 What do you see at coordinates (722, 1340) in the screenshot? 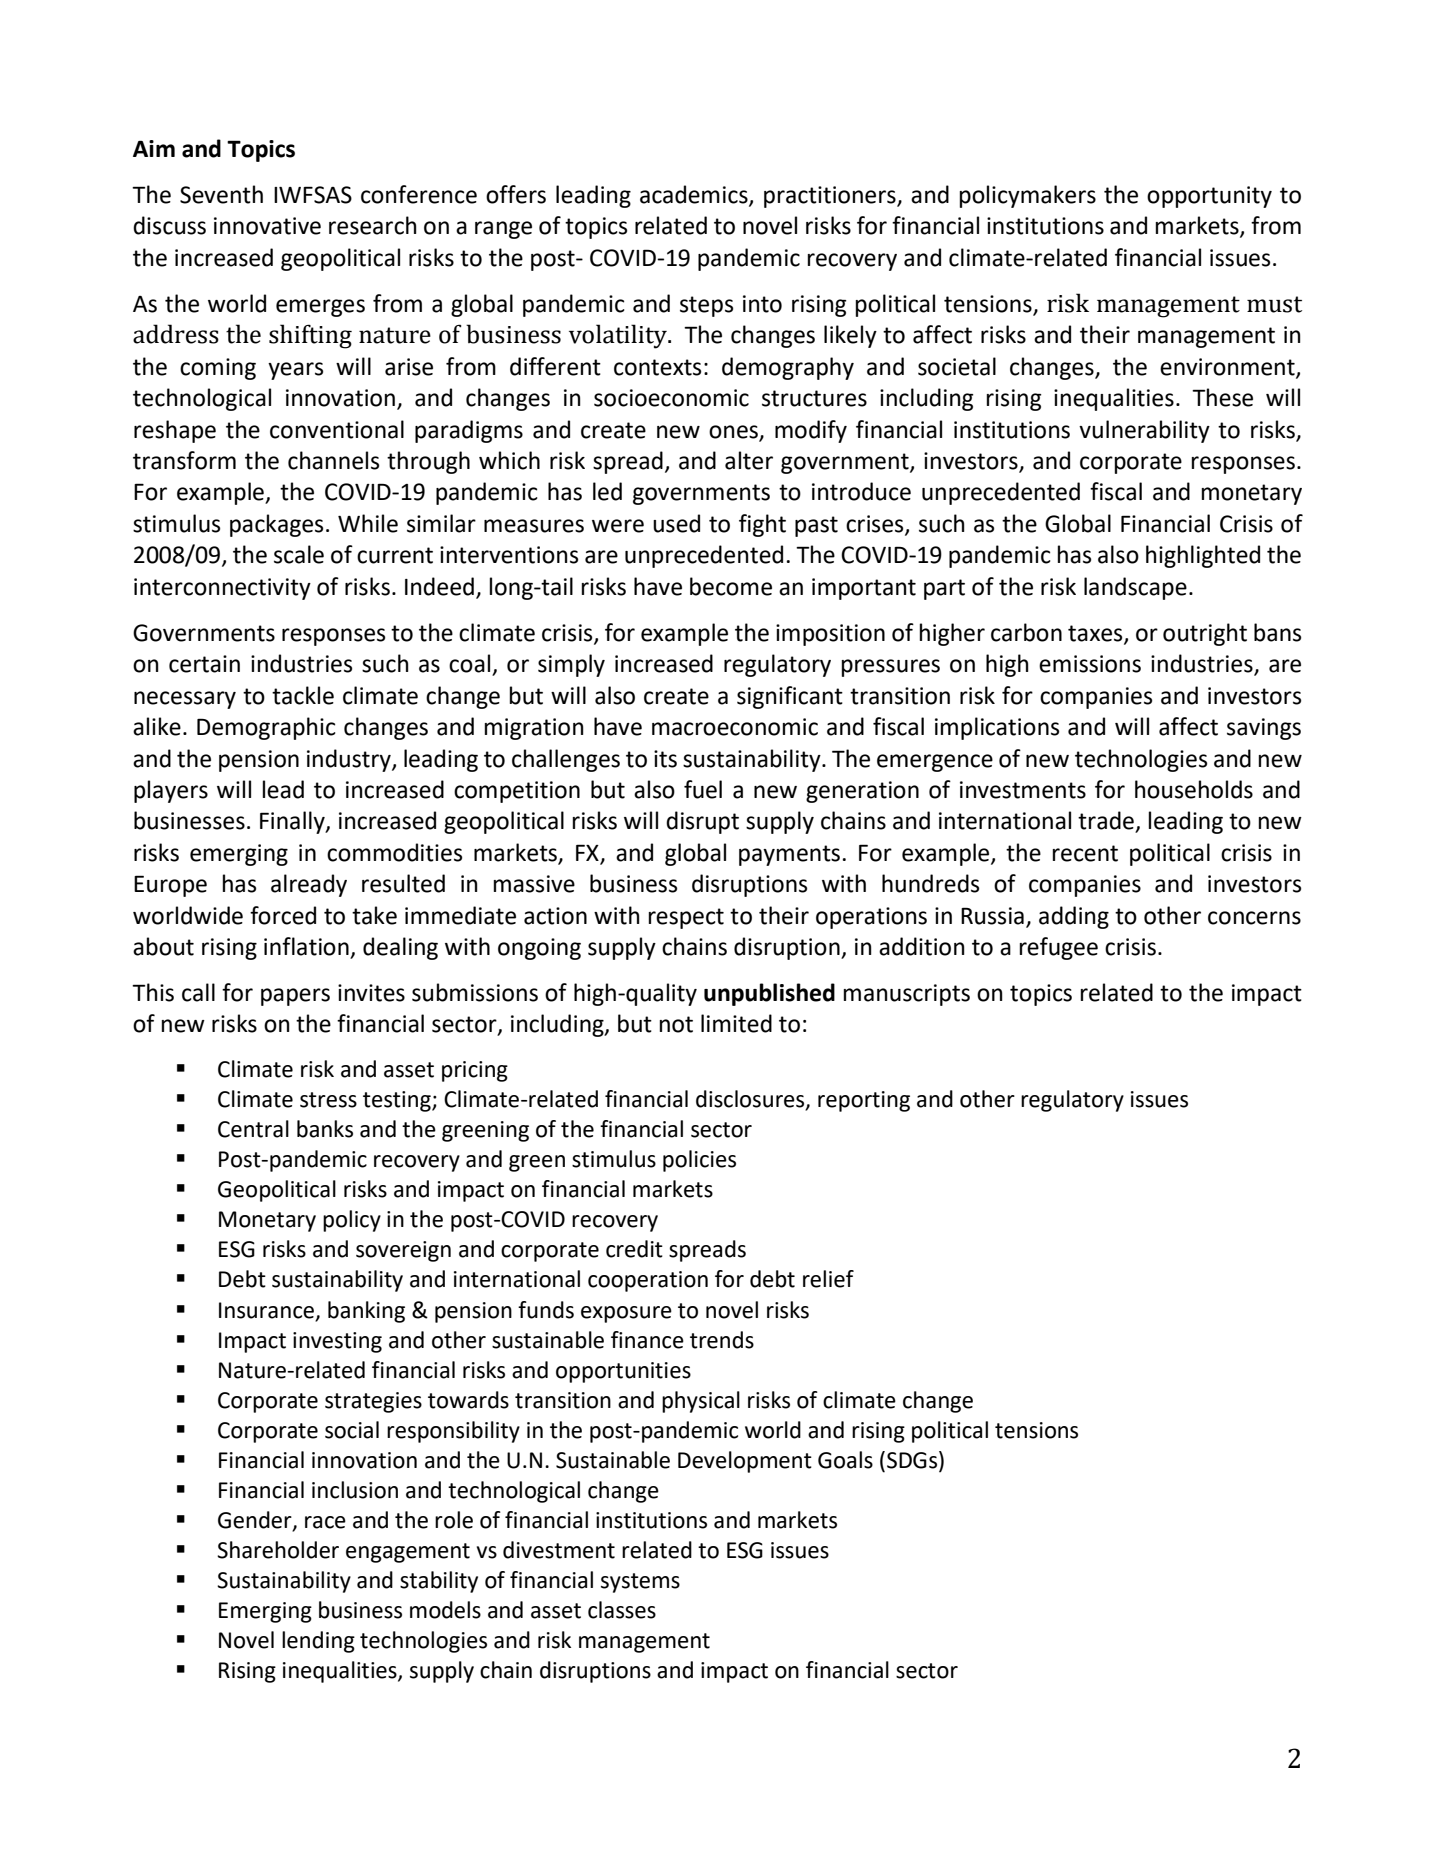
I see `trends` at bounding box center [722, 1340].
